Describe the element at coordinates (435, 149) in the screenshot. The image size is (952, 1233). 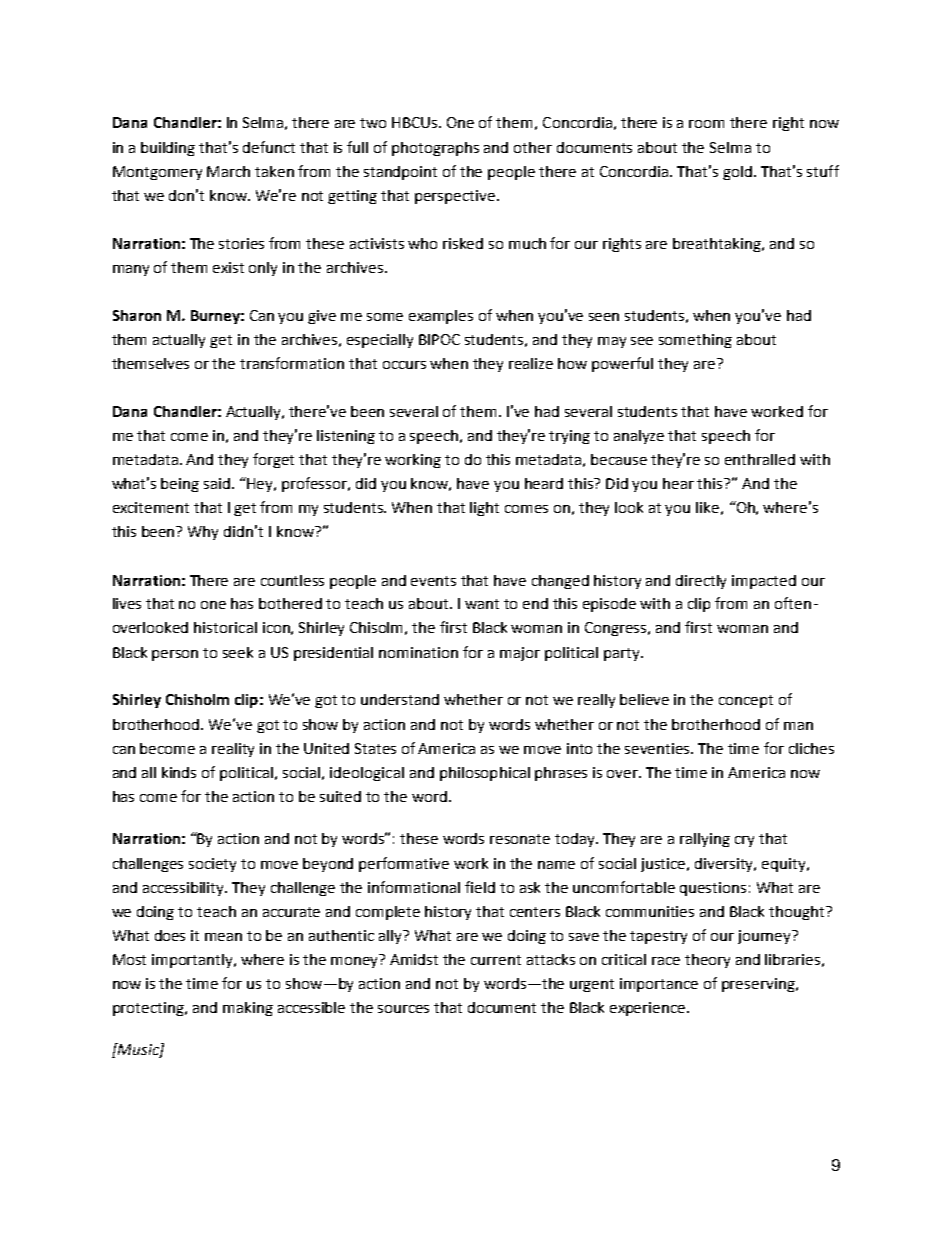
I see `photographs` at that location.
